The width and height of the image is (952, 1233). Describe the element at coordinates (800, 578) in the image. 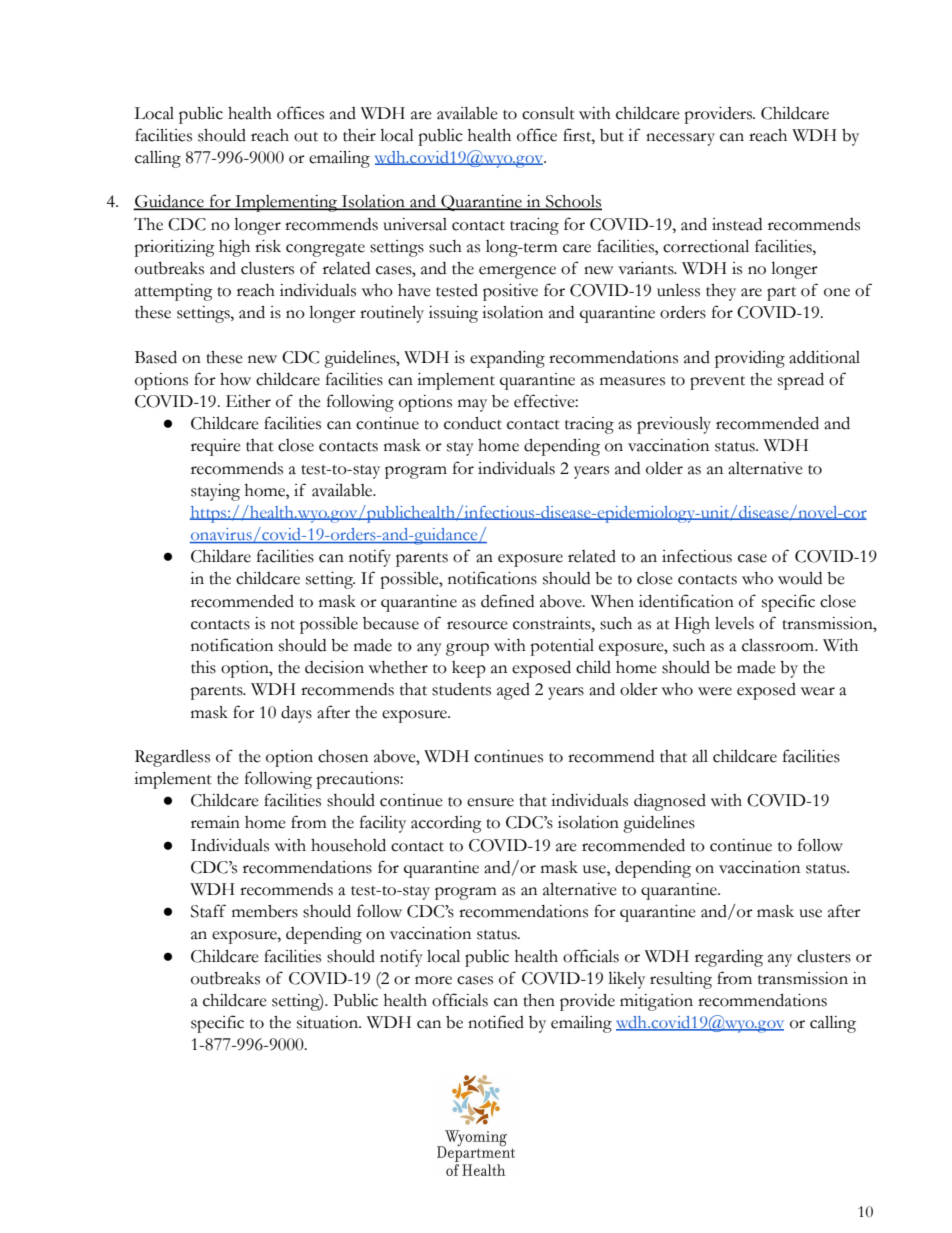

I see `would` at that location.
